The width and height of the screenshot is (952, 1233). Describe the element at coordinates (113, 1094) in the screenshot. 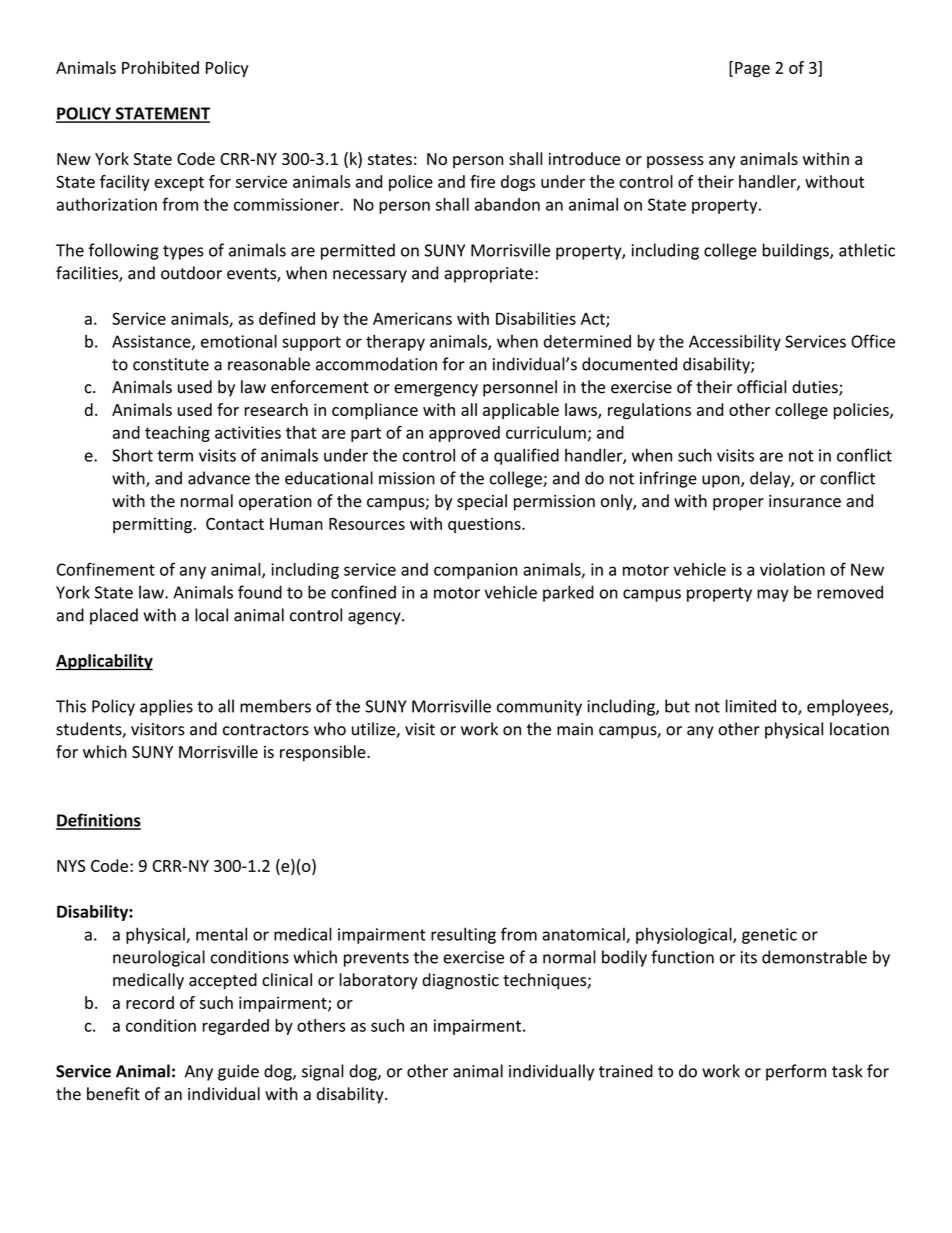

I see `benefit` at that location.
